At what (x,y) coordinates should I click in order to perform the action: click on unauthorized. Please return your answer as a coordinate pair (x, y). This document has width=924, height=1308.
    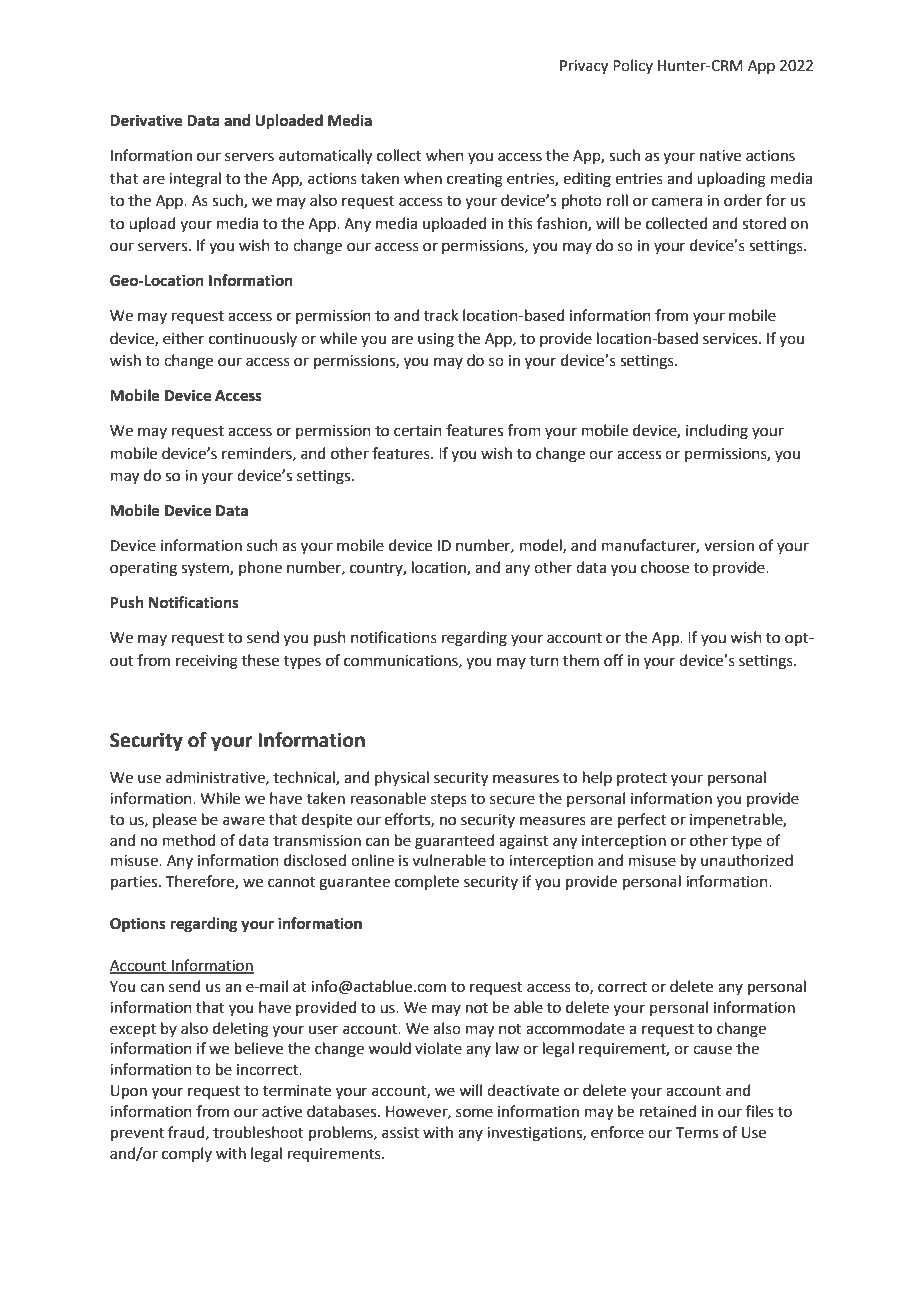
    Looking at the image, I should click on (747, 860).
